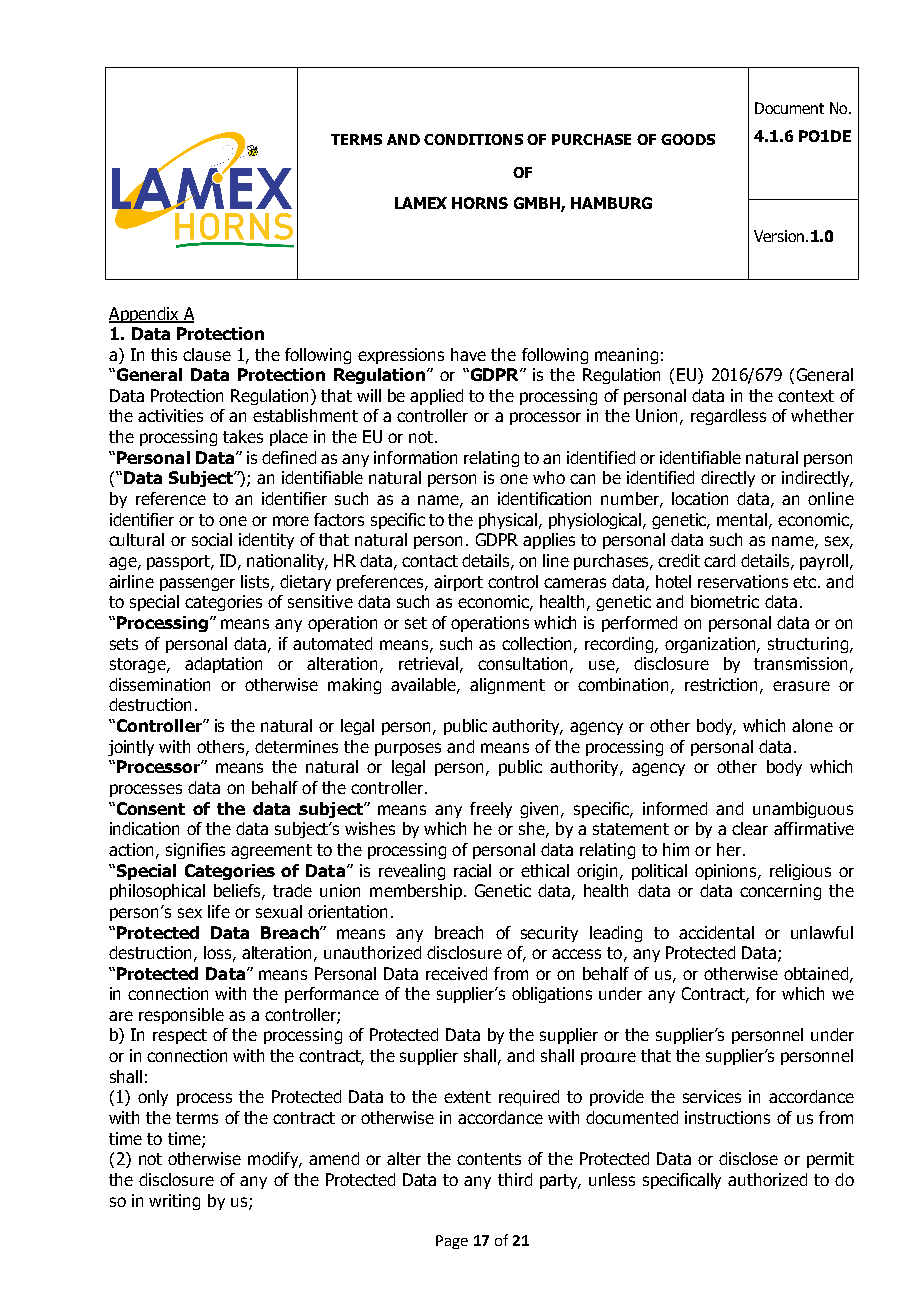  What do you see at coordinates (223, 665) in the page?
I see `adaptation` at bounding box center [223, 665].
